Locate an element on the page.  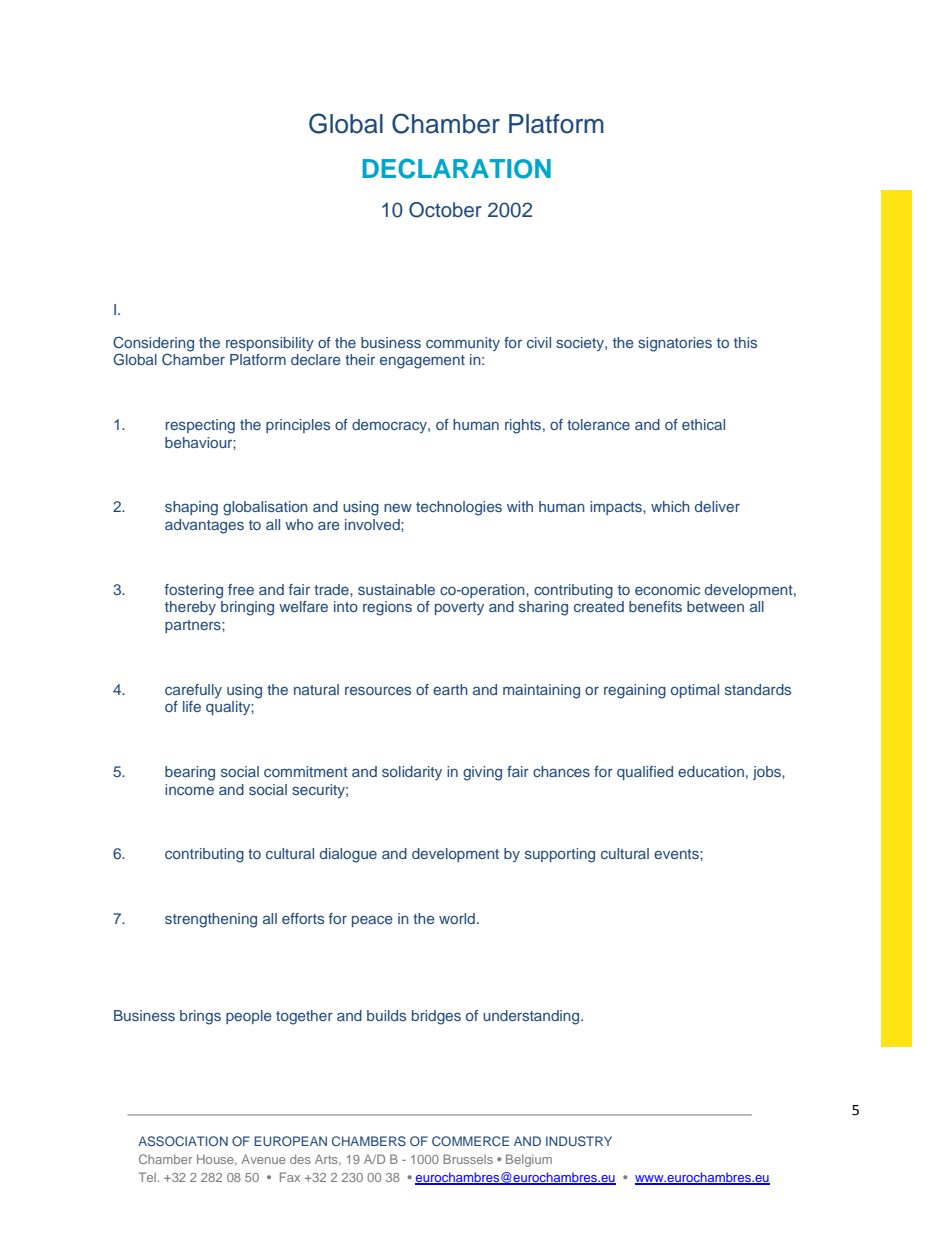
October is located at coordinates (445, 210).
